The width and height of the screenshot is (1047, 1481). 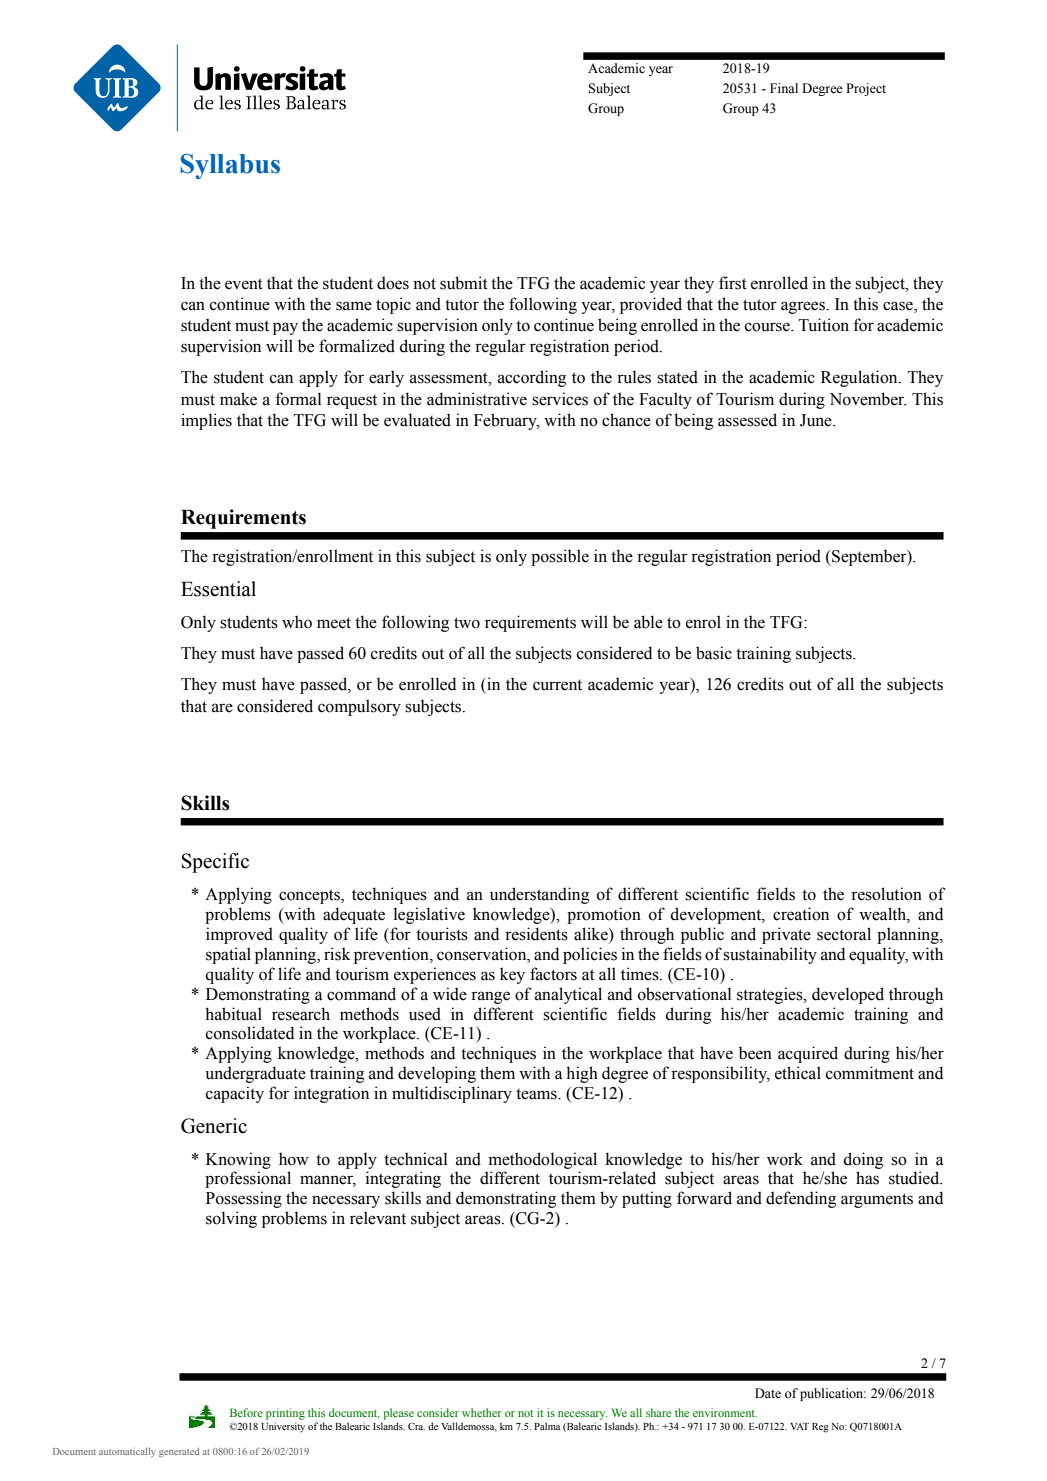 What do you see at coordinates (246, 1412) in the screenshot?
I see `Before` at bounding box center [246, 1412].
